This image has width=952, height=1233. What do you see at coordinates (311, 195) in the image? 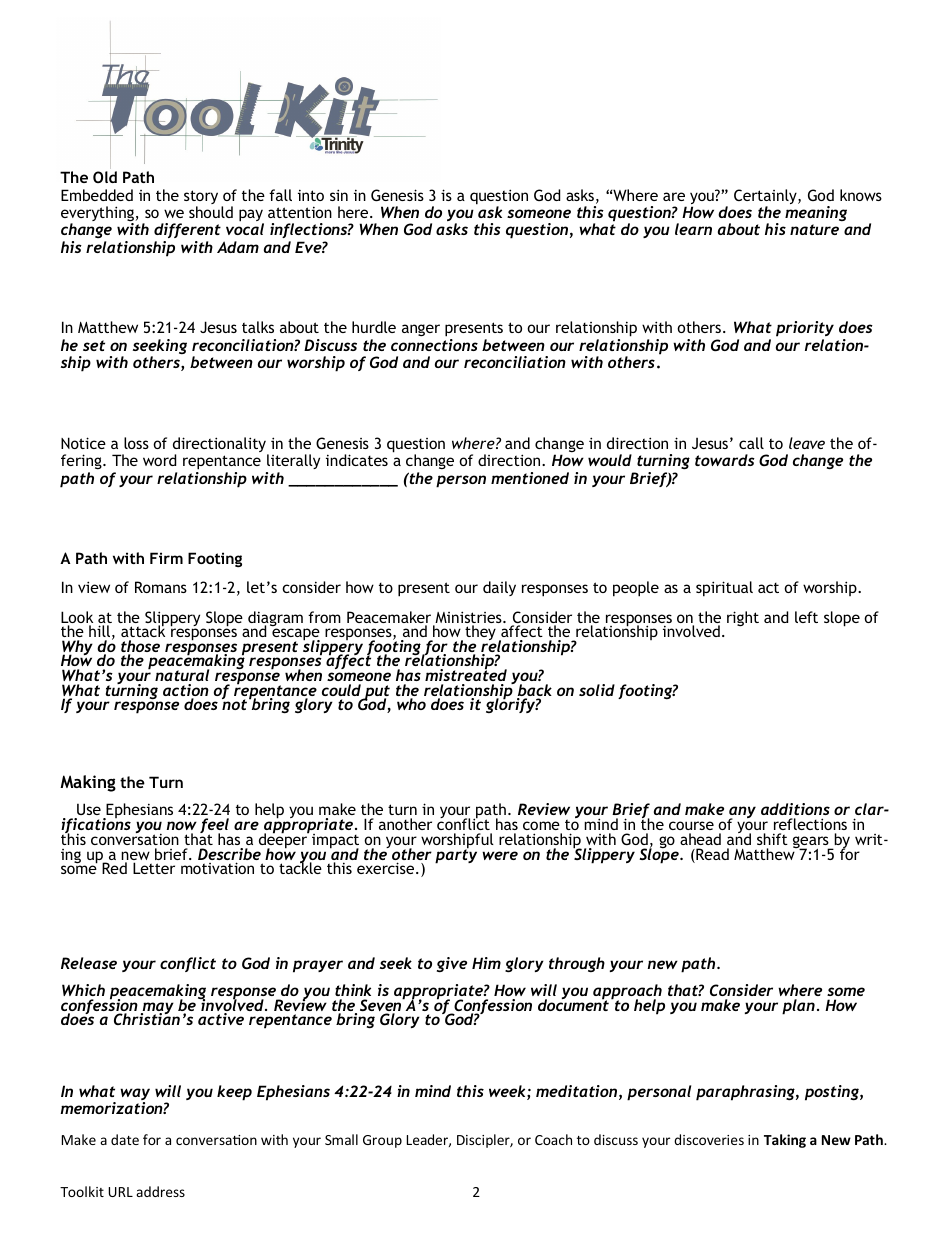
I see `into` at bounding box center [311, 195].
